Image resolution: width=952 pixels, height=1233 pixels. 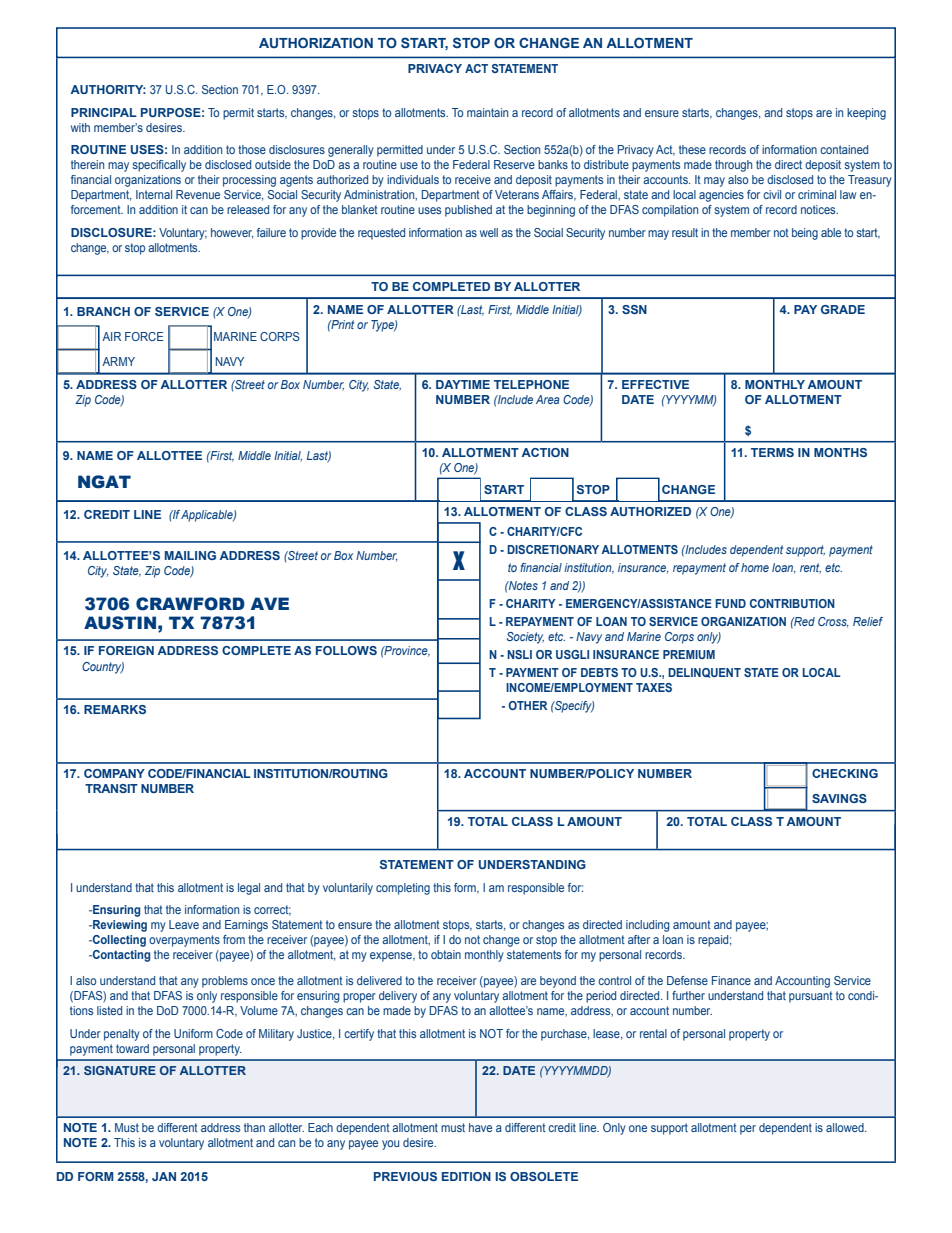 What do you see at coordinates (866, 114) in the screenshot?
I see `keeping` at bounding box center [866, 114].
